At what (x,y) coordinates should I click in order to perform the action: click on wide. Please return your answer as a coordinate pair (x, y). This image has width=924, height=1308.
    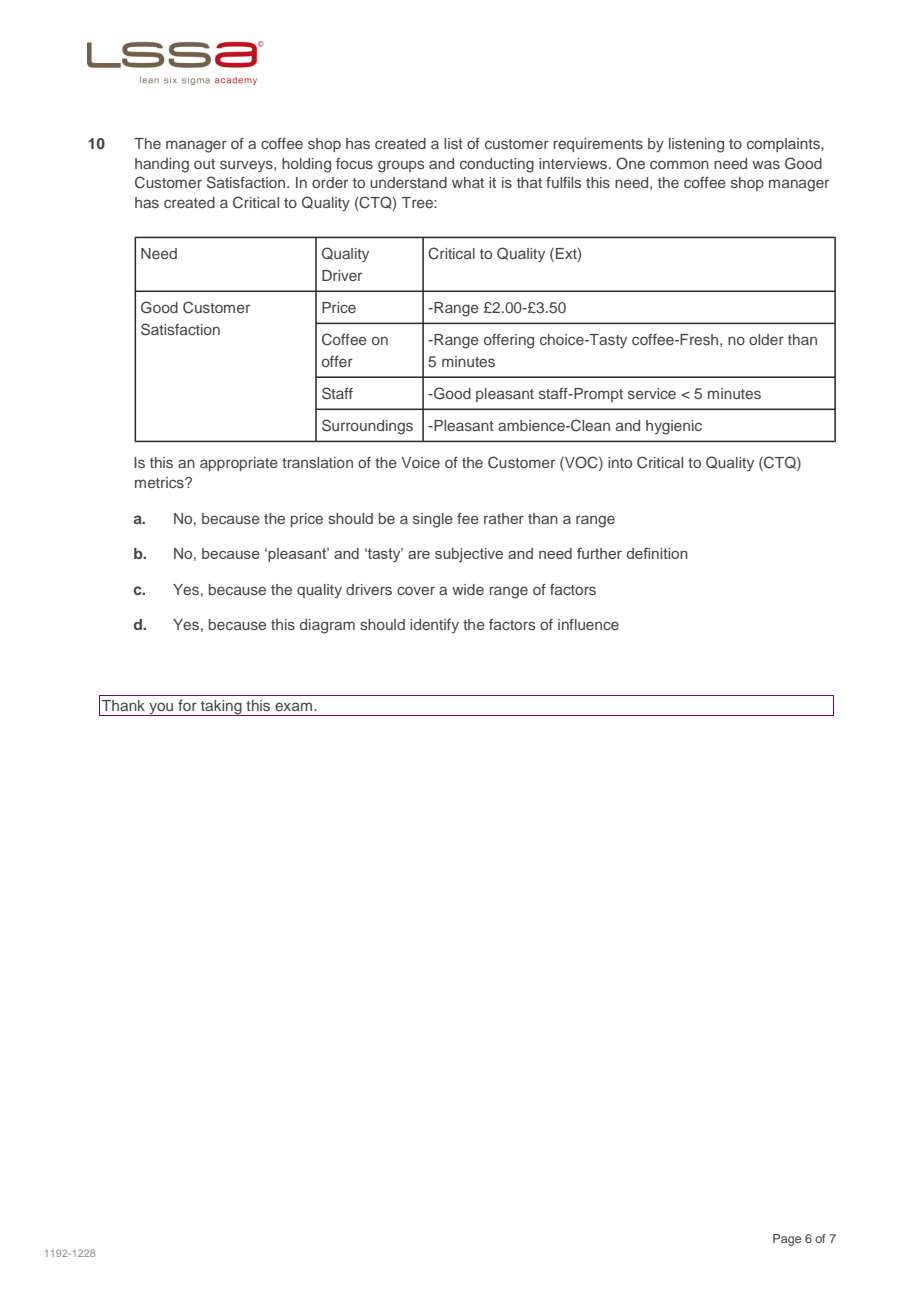
    Looking at the image, I should click on (468, 589).
